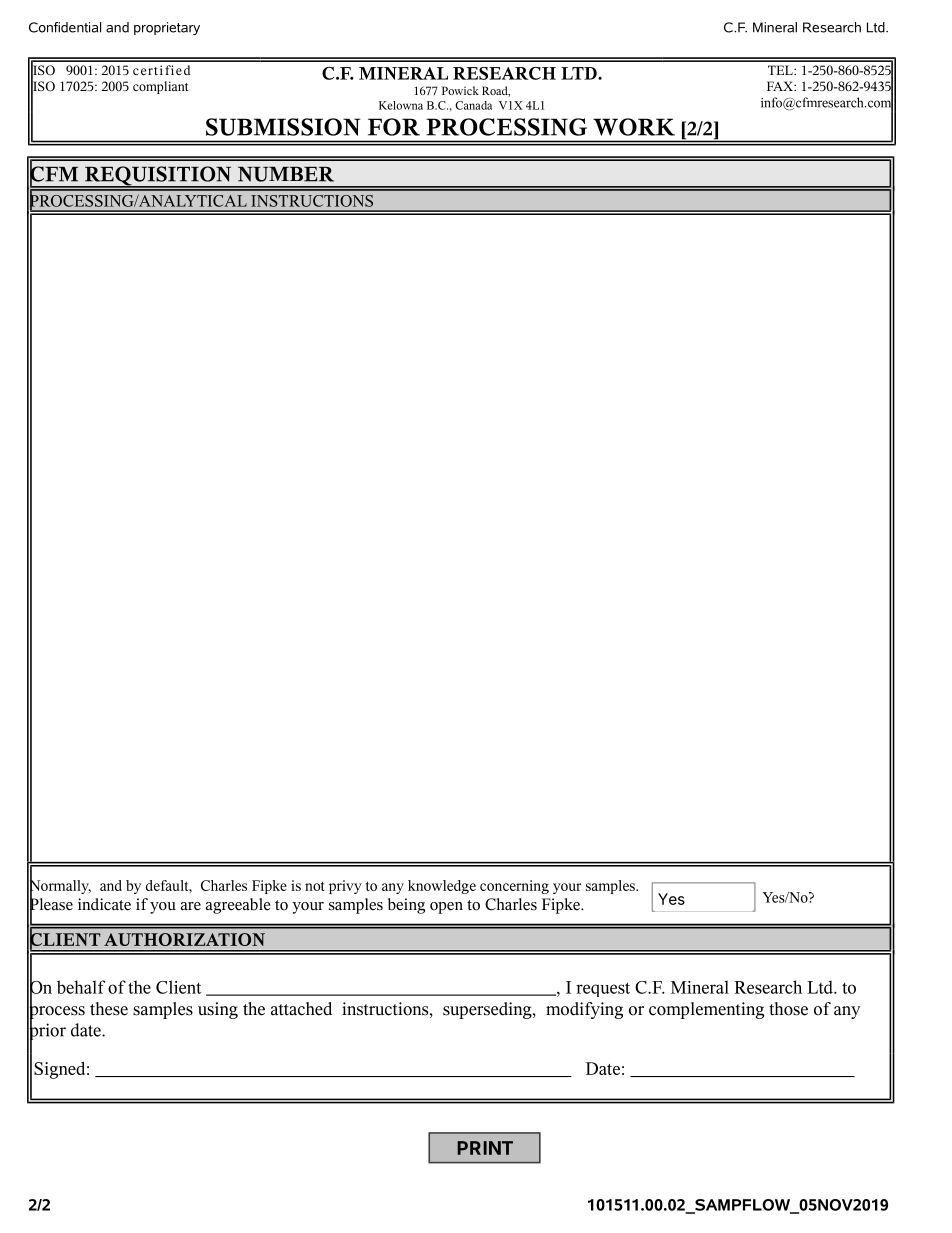  Describe the element at coordinates (781, 70) in the screenshot. I see `TEL` at that location.
